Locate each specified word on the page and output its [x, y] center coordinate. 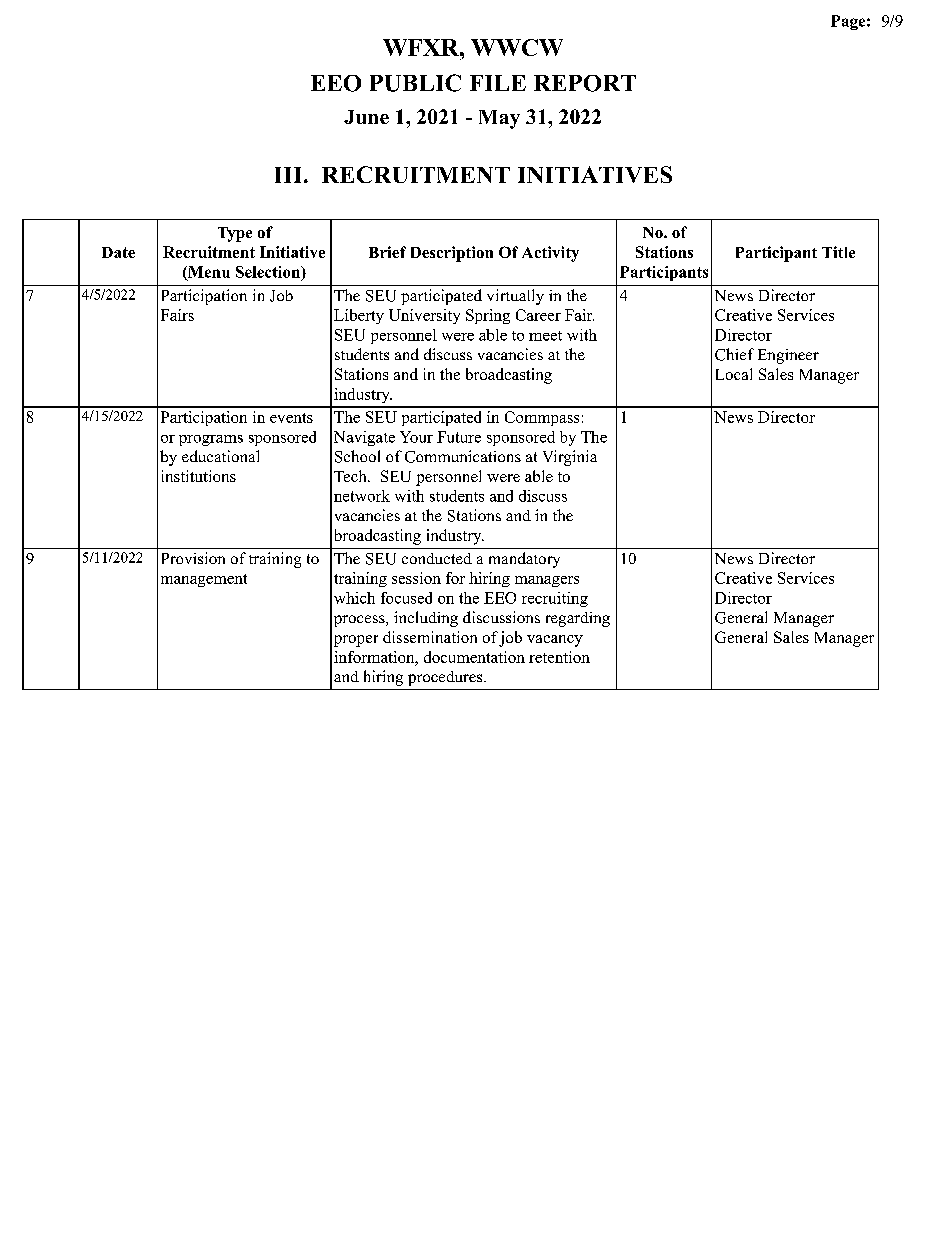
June [366, 117]
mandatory [524, 560]
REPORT [585, 83]
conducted [437, 558]
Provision [193, 558]
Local [734, 374]
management [204, 580]
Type [235, 234]
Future [459, 437]
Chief [734, 354]
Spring [488, 316]
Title [838, 252]
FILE [498, 83]
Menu [208, 273]
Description [452, 254]
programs [211, 440]
